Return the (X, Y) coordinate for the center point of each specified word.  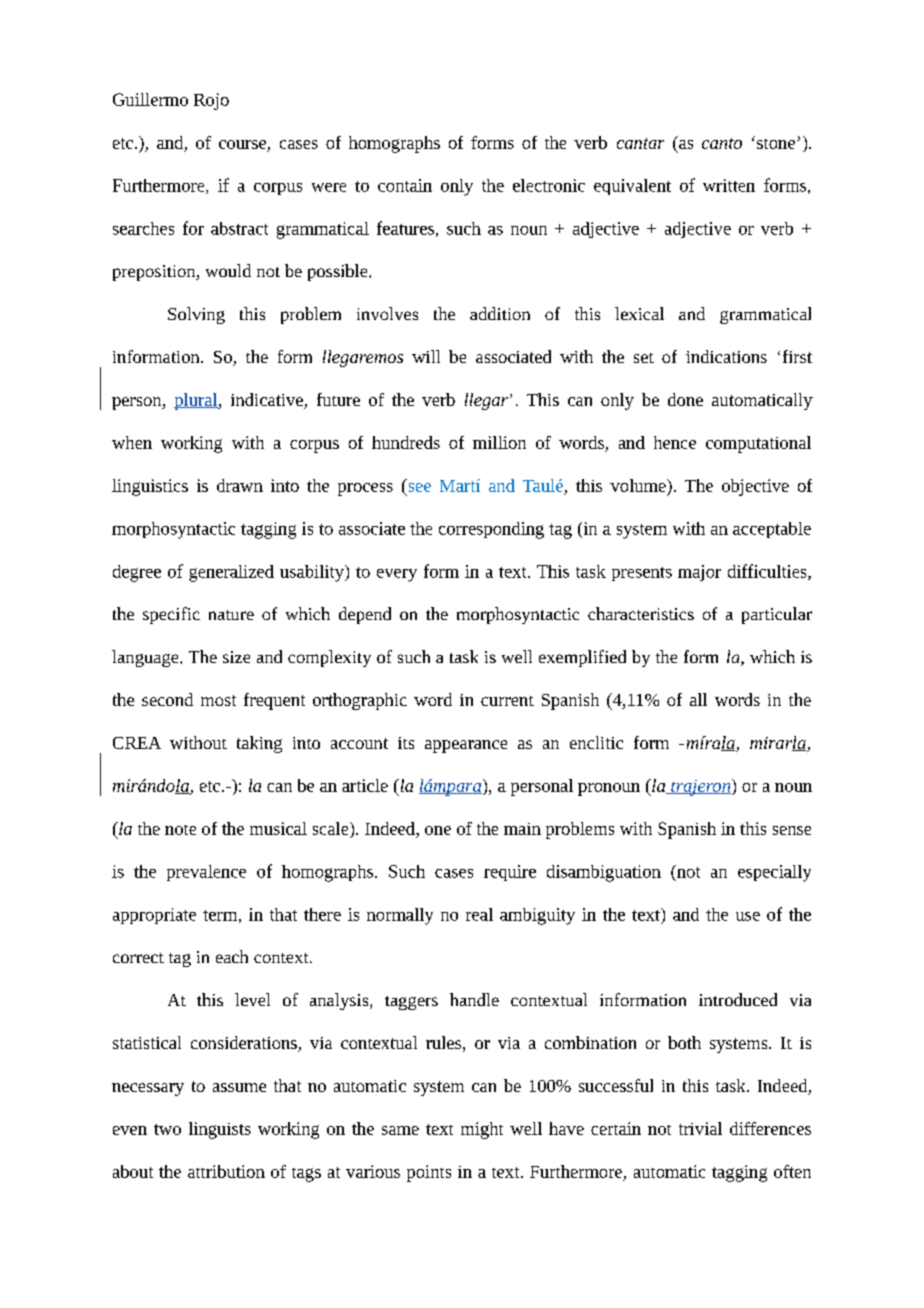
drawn (240, 485)
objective (755, 487)
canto (722, 143)
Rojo (211, 101)
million (499, 442)
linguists (220, 1130)
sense (792, 830)
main (522, 829)
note (180, 830)
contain (405, 185)
